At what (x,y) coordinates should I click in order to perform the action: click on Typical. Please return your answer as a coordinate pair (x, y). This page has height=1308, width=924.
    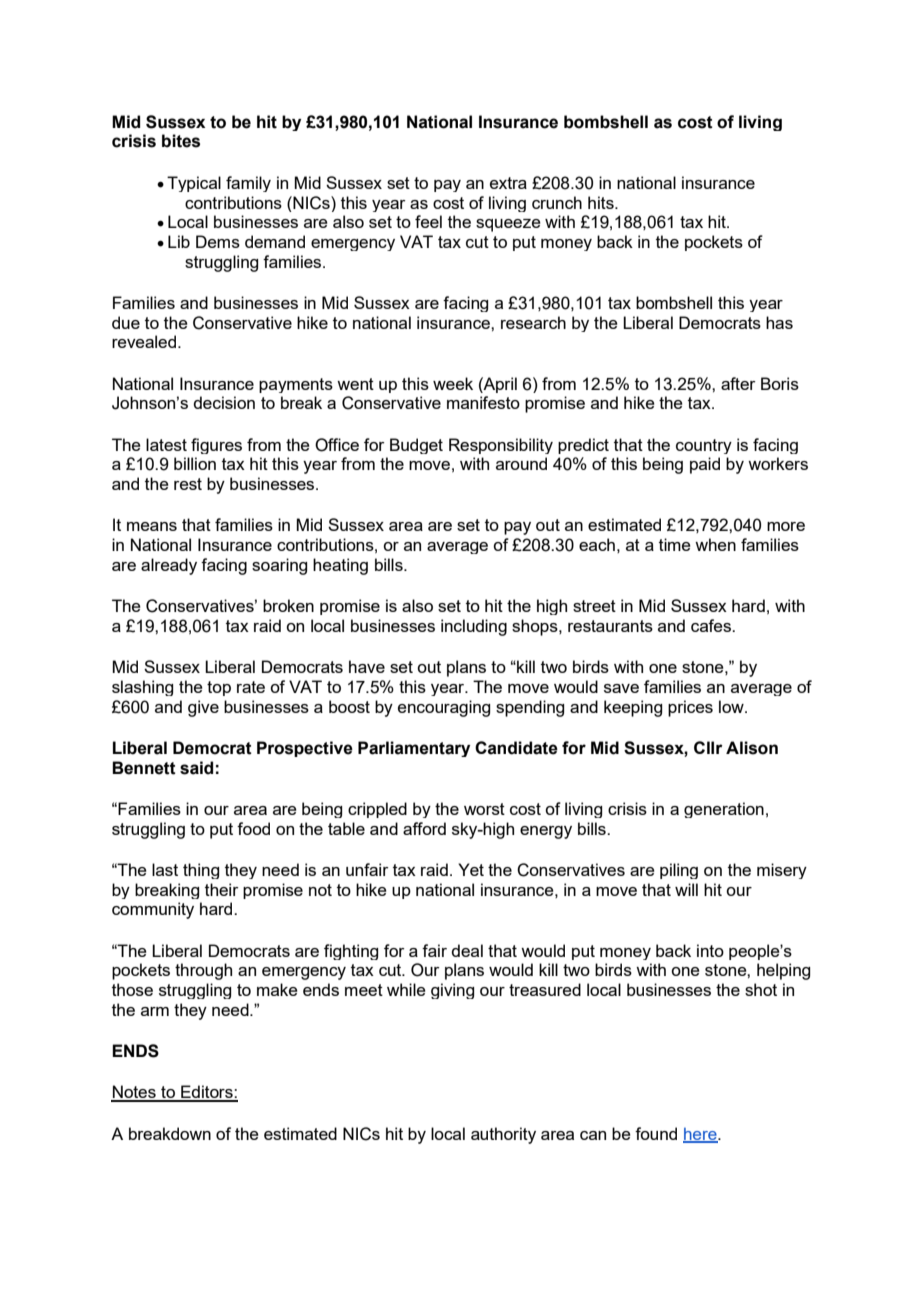
    Looking at the image, I should click on (194, 184).
